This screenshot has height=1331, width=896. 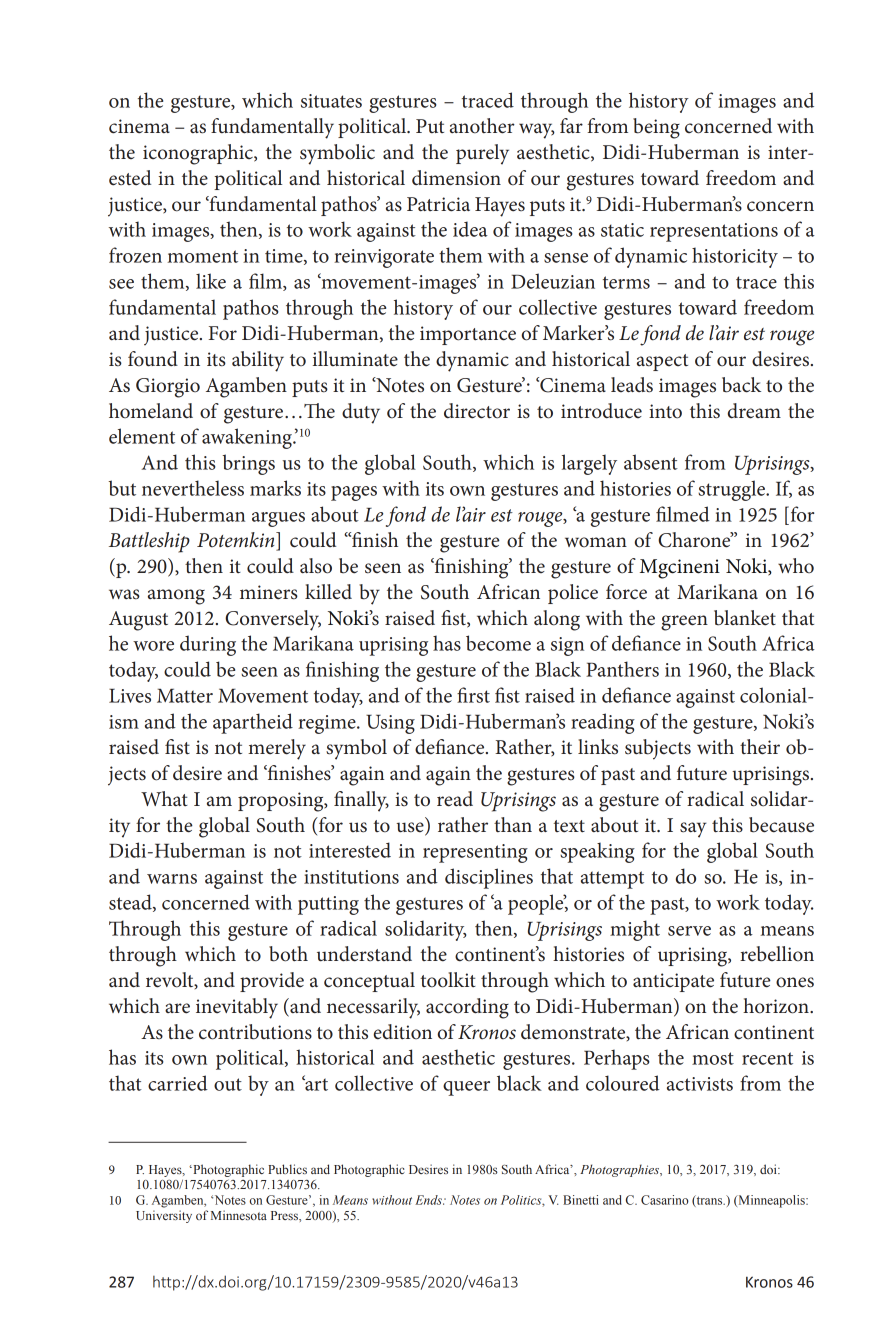 I want to click on What, so click(x=164, y=798).
